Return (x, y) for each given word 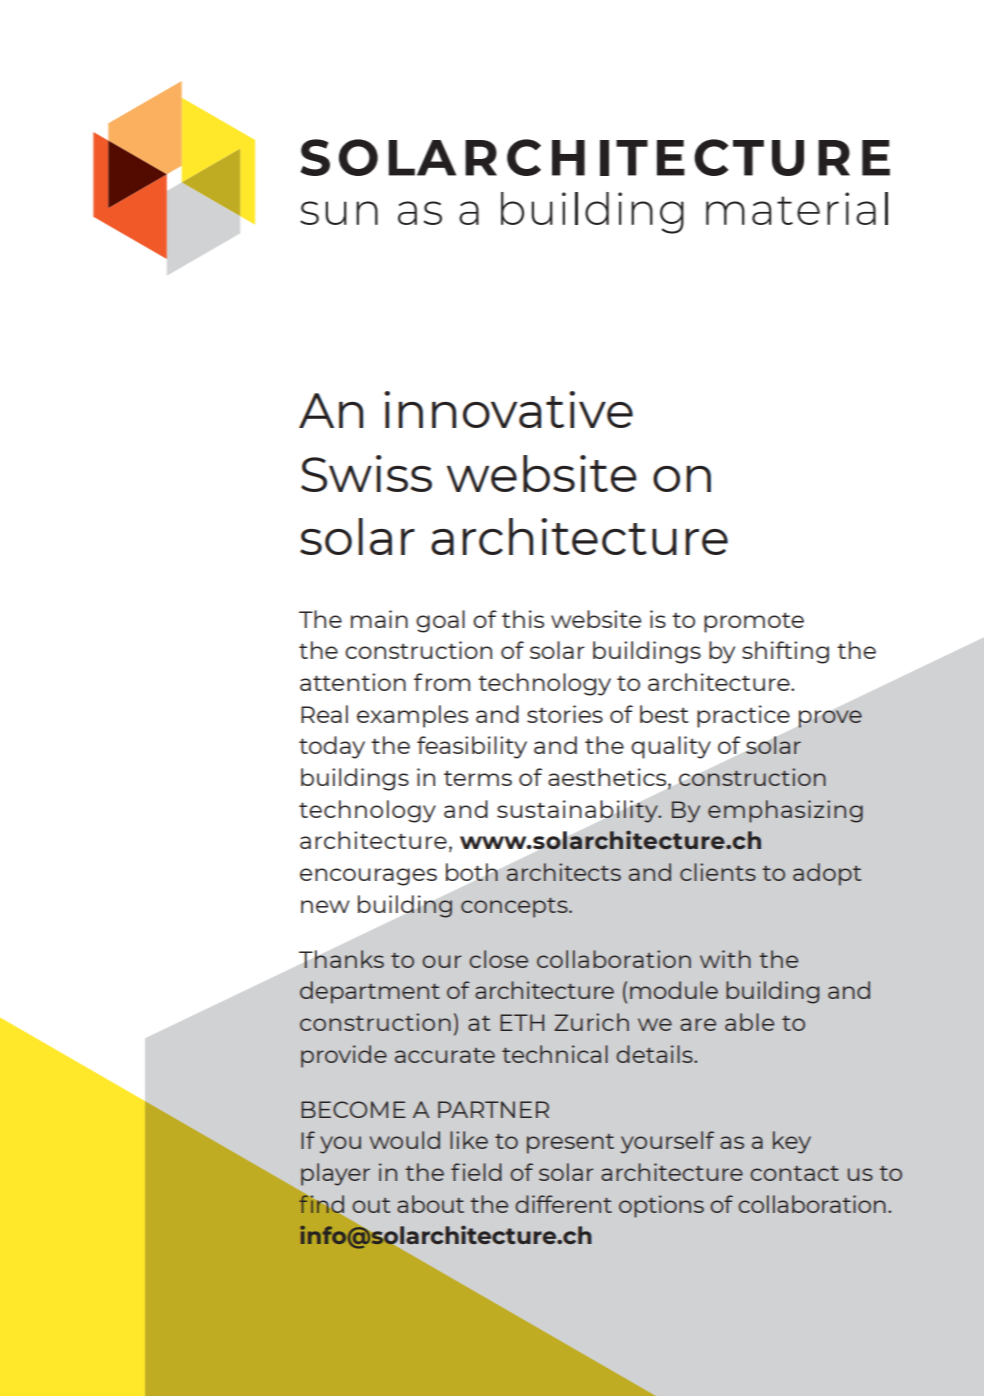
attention (353, 682)
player (335, 1174)
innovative (508, 409)
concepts (515, 908)
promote (754, 623)
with (725, 959)
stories (565, 714)
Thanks (341, 959)
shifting (785, 652)
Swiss (366, 473)
